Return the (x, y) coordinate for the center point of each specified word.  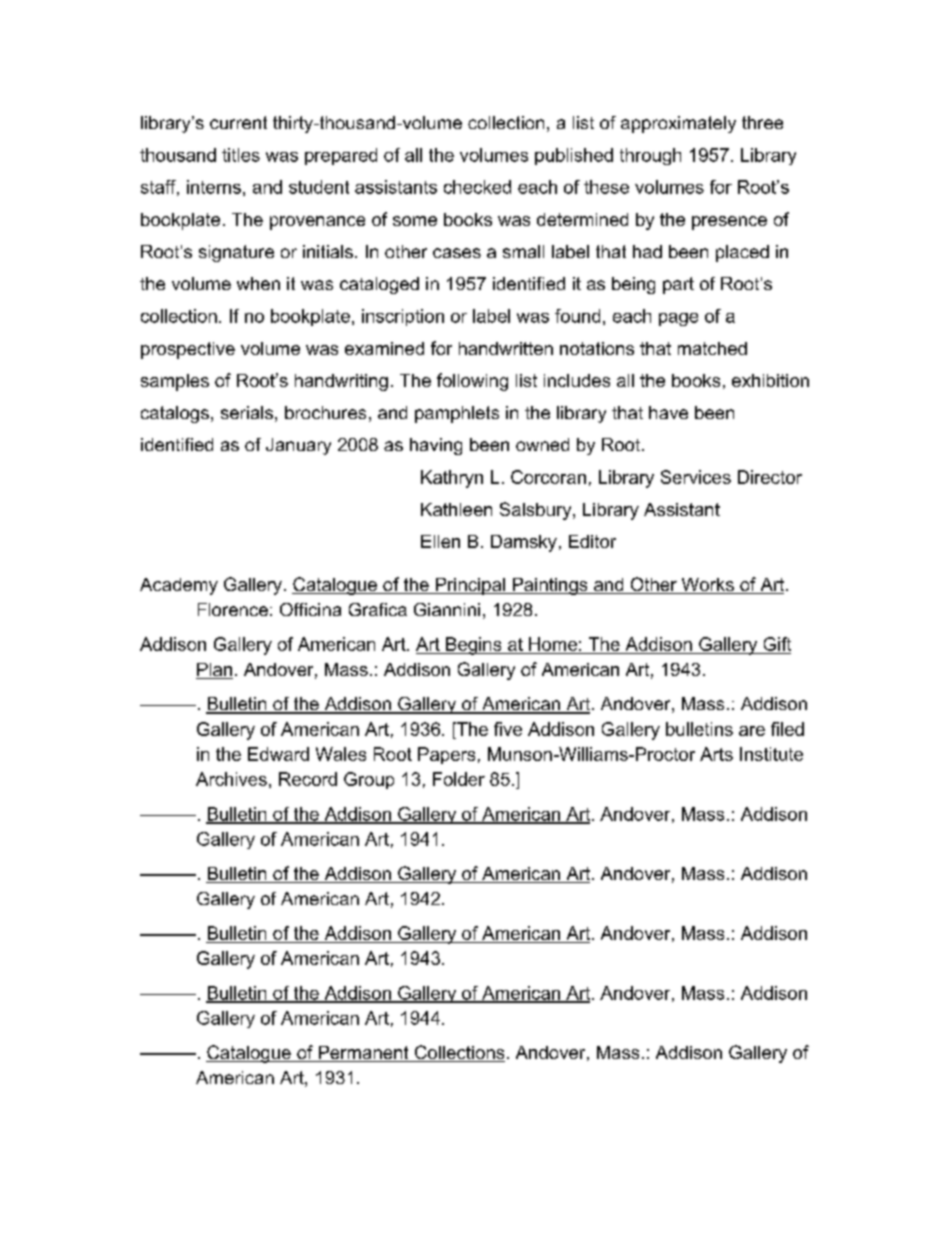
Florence (233, 609)
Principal (470, 586)
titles (241, 155)
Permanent (363, 1054)
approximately (678, 124)
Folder (459, 779)
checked (477, 187)
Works (707, 586)
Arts (716, 754)
